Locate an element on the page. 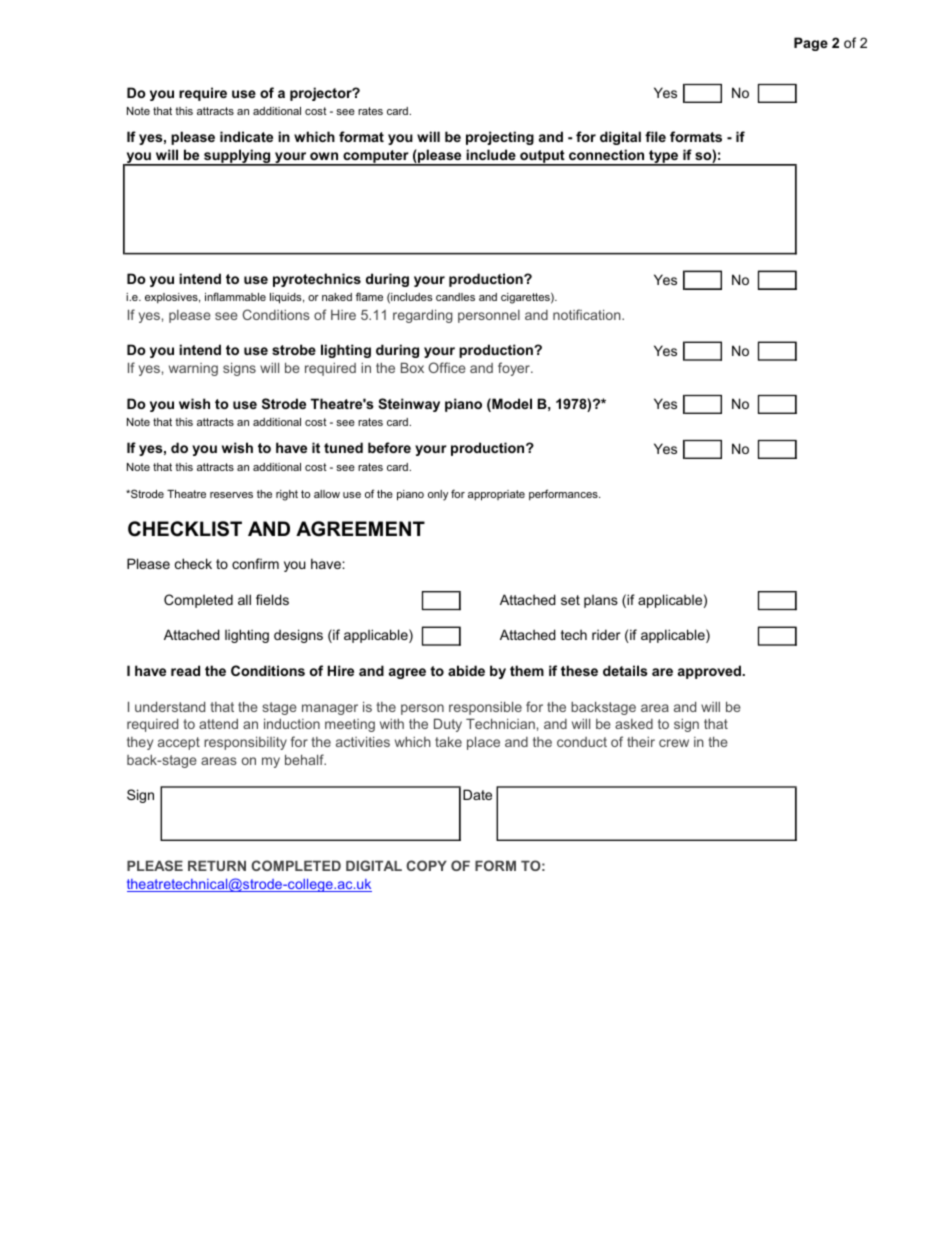 Image resolution: width=952 pixels, height=1233 pixels. indicate is located at coordinates (246, 136).
